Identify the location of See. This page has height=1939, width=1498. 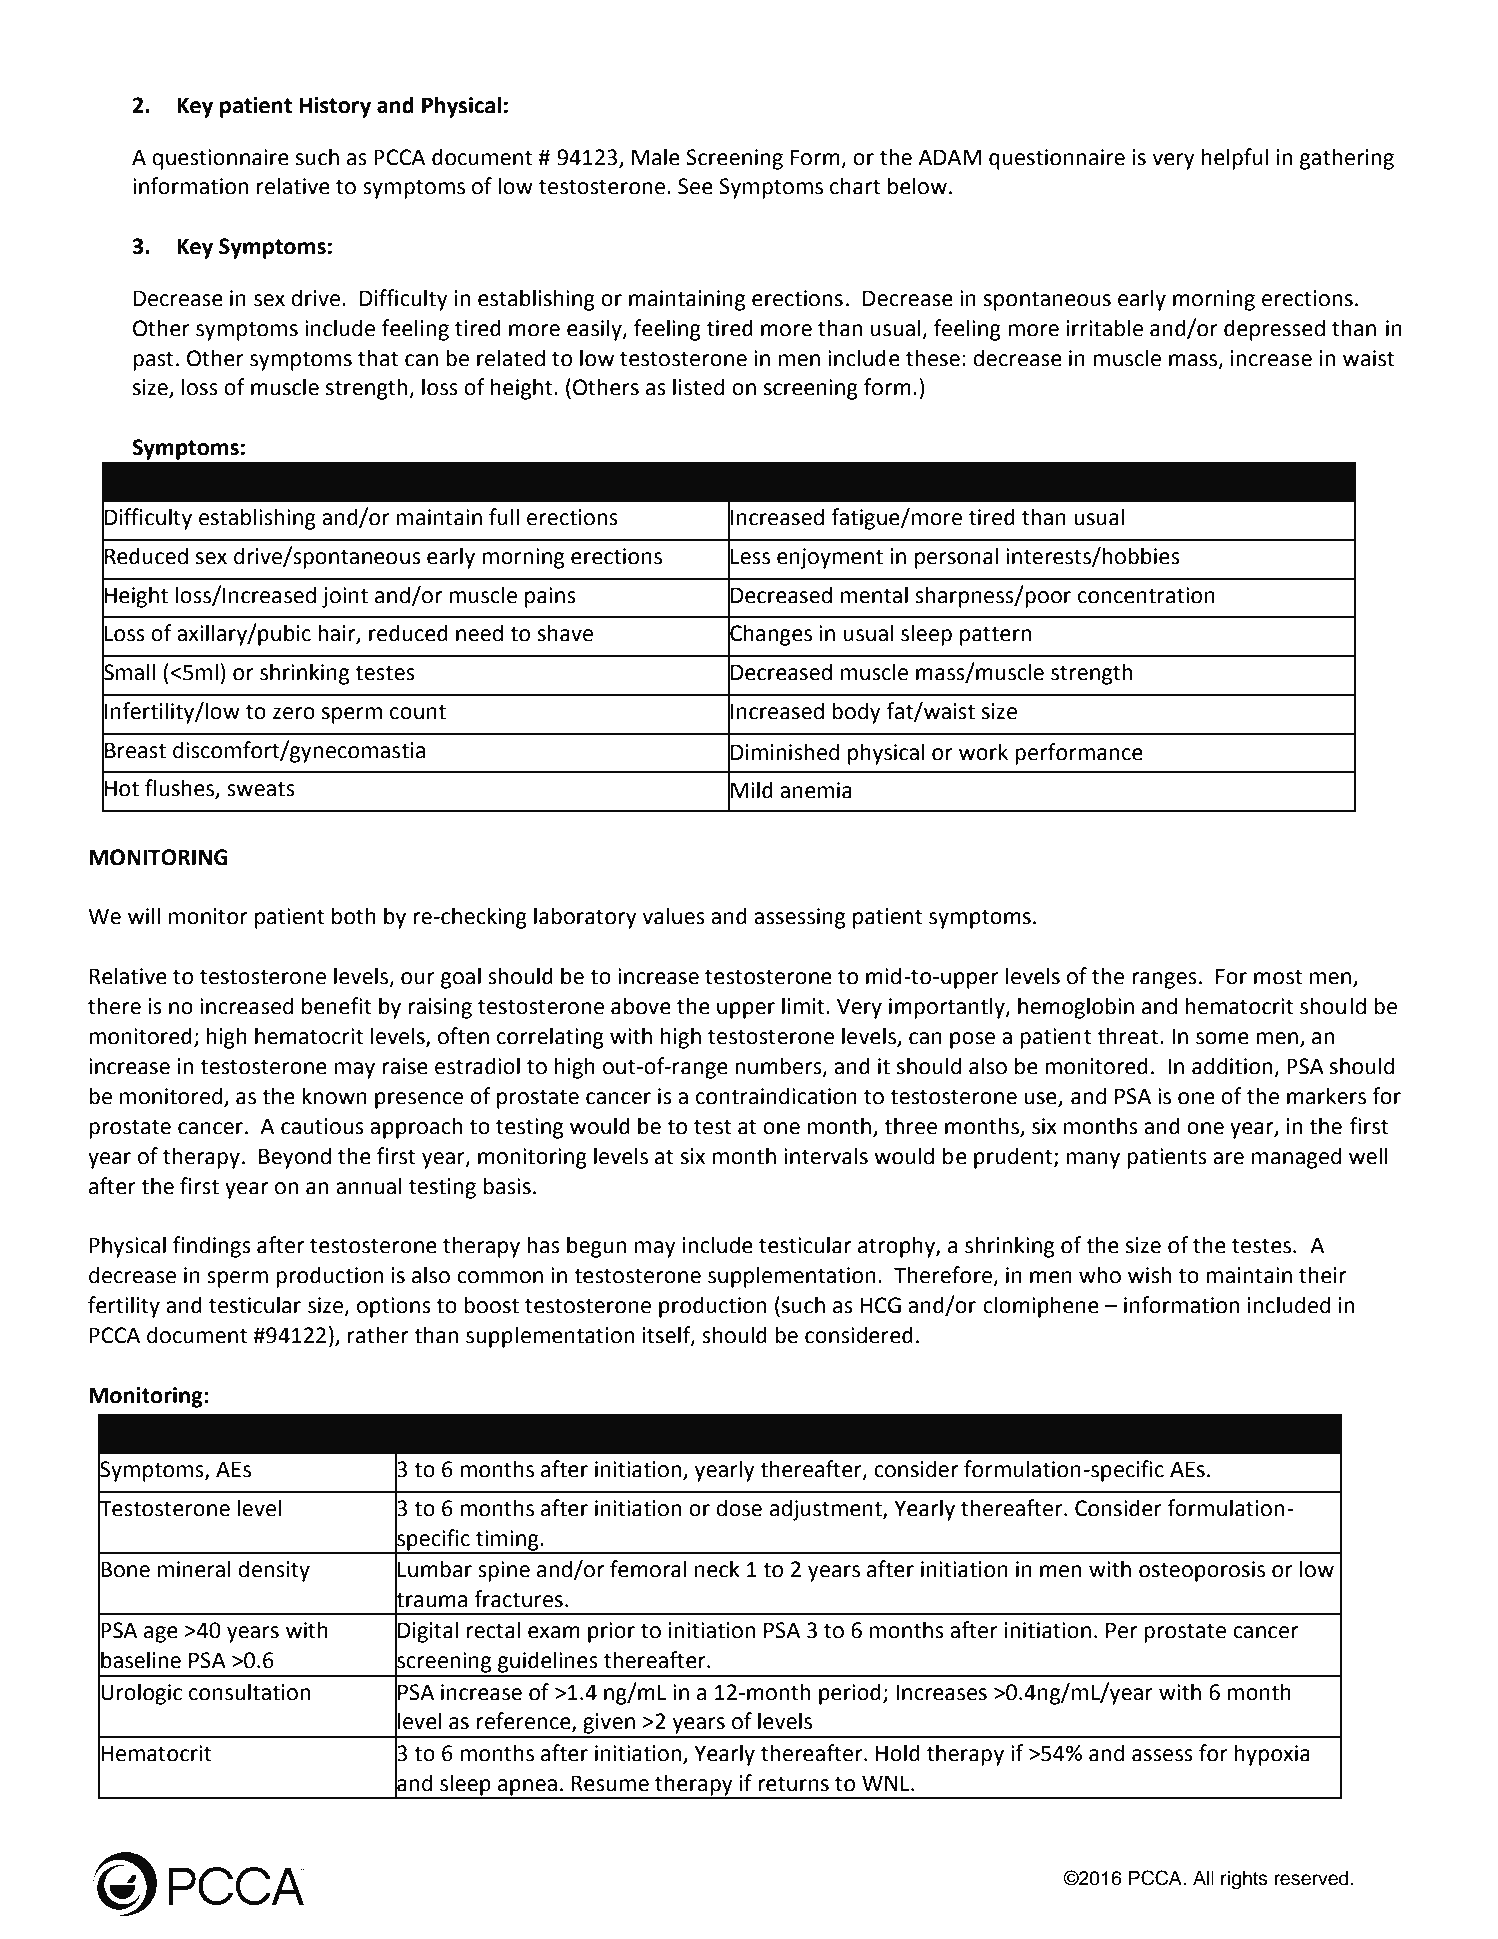
(695, 186).
